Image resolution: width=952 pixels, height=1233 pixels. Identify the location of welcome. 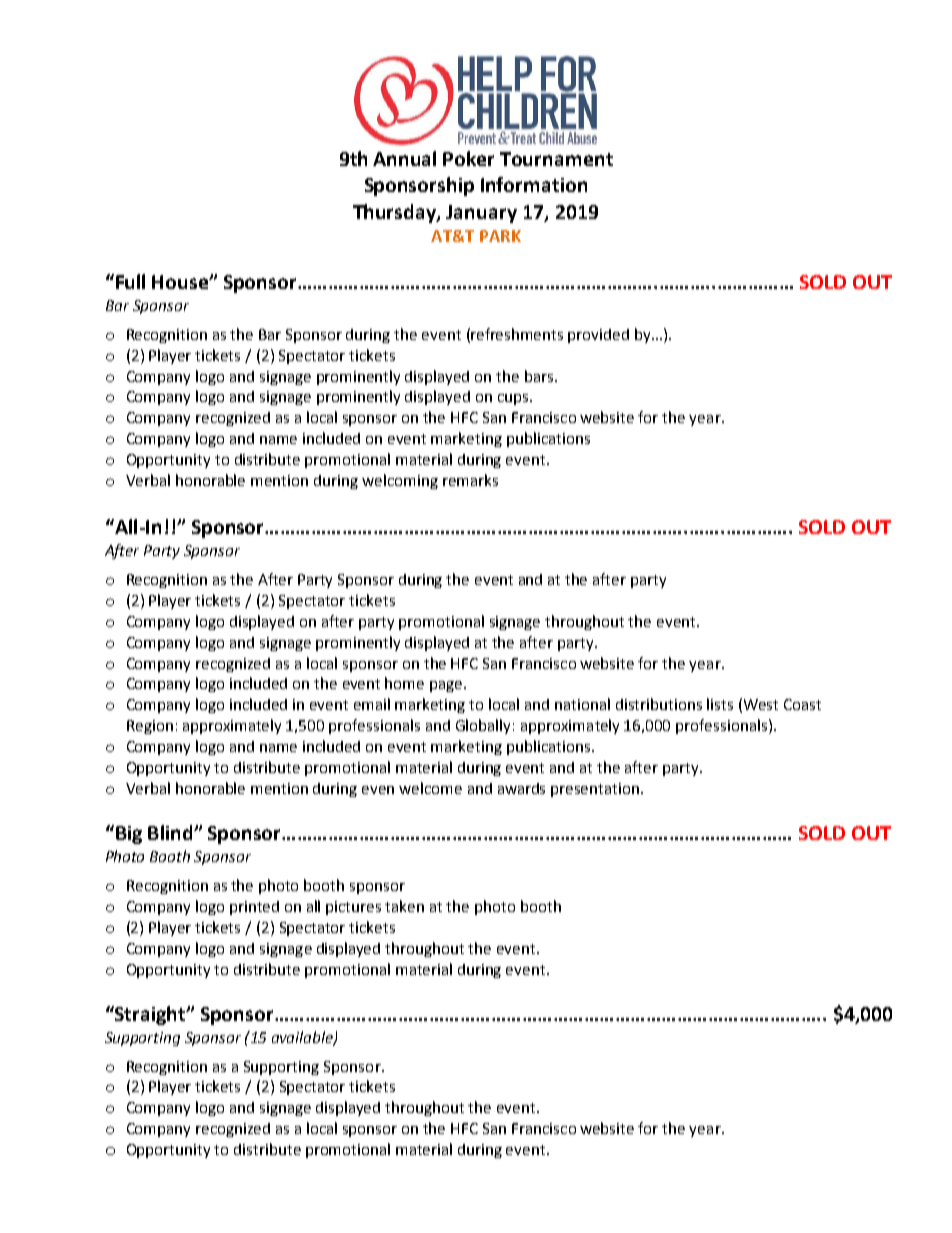
(430, 788).
